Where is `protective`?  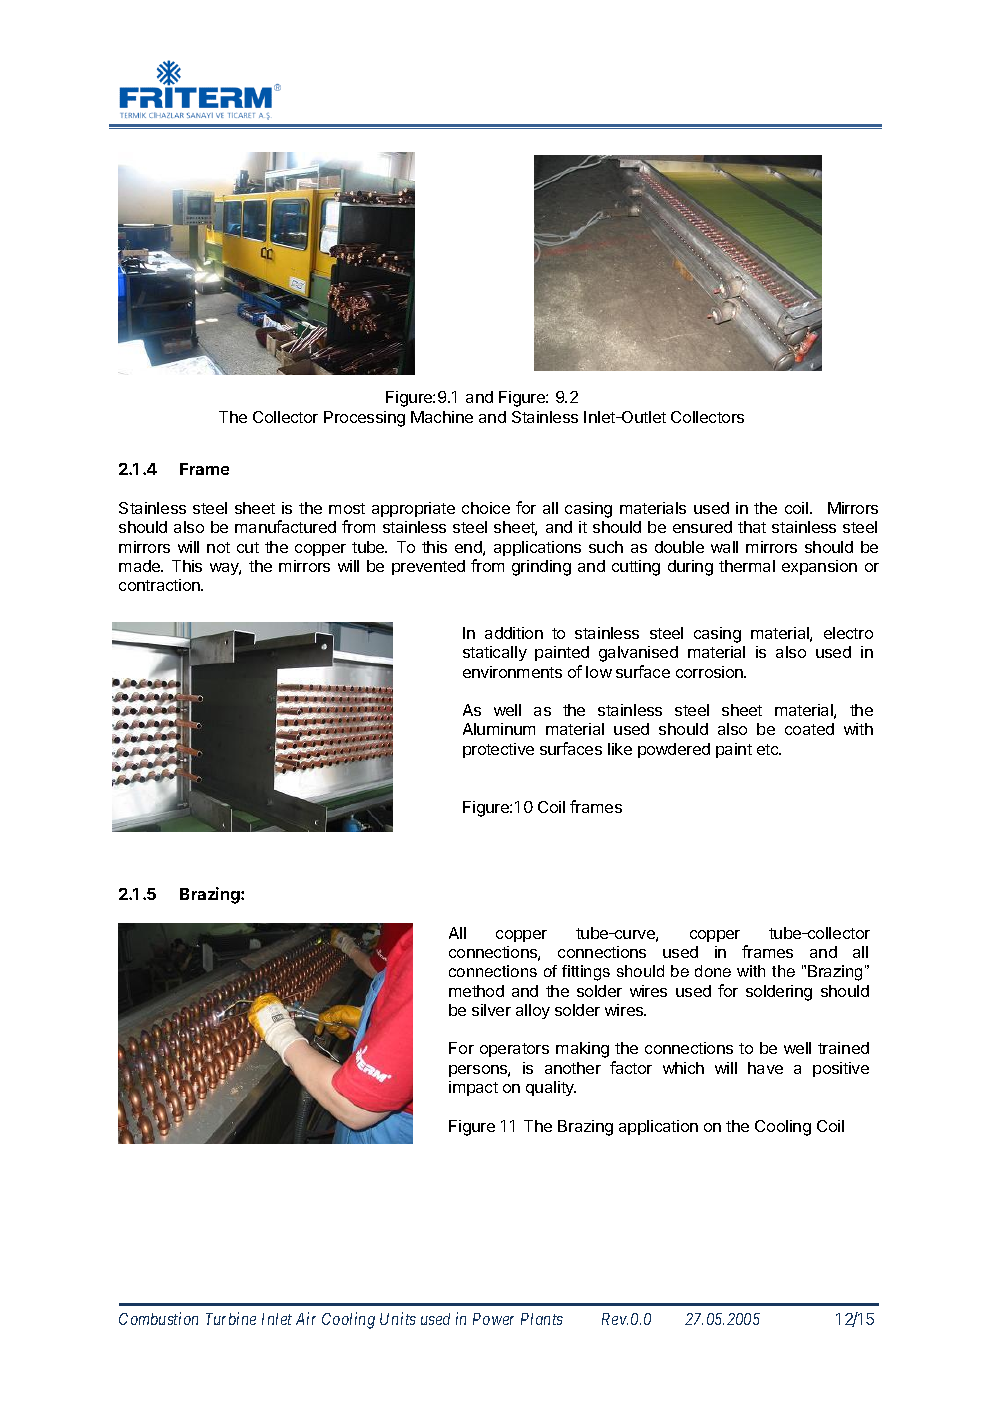 protective is located at coordinates (498, 750).
